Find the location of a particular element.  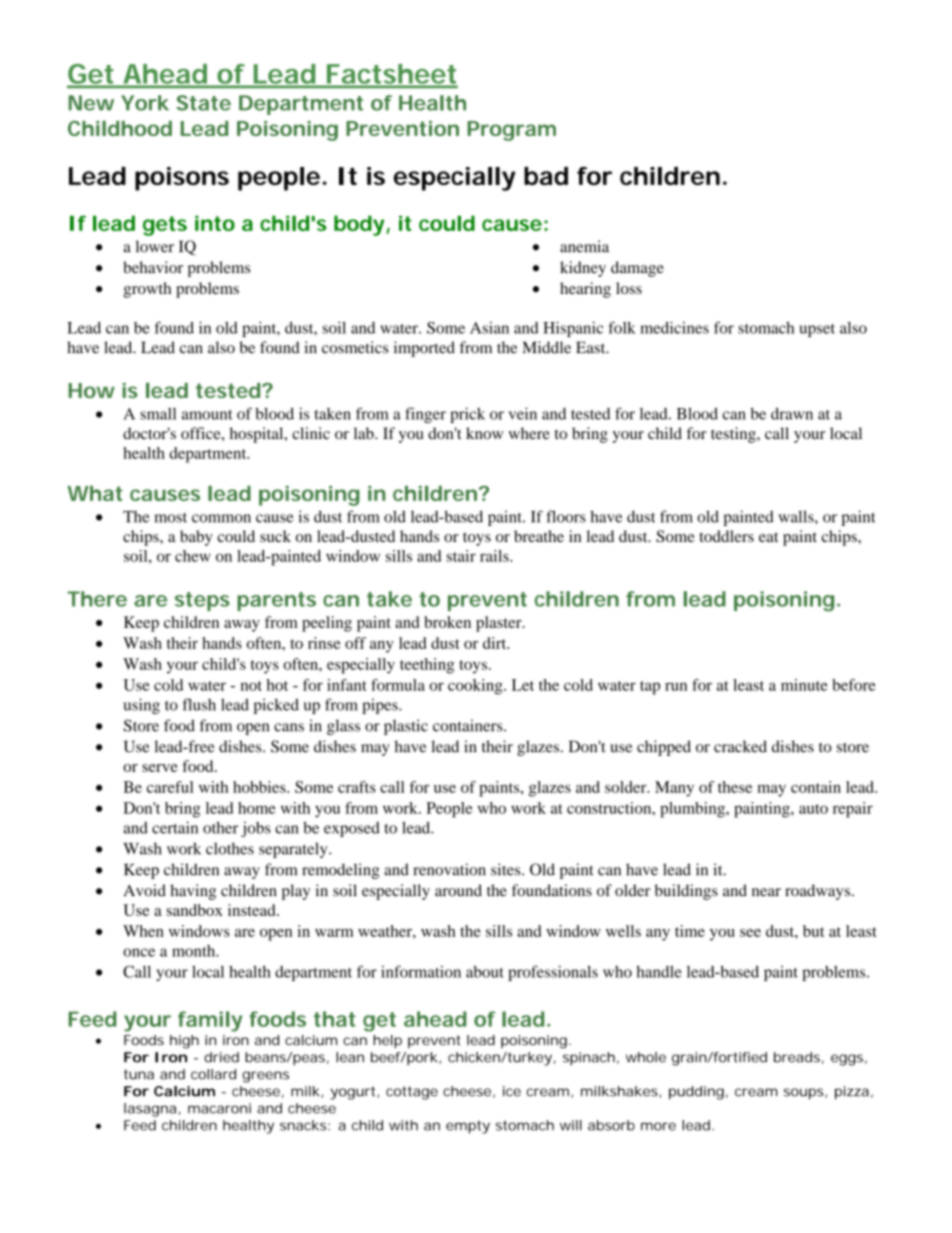

renovation is located at coordinates (449, 869).
